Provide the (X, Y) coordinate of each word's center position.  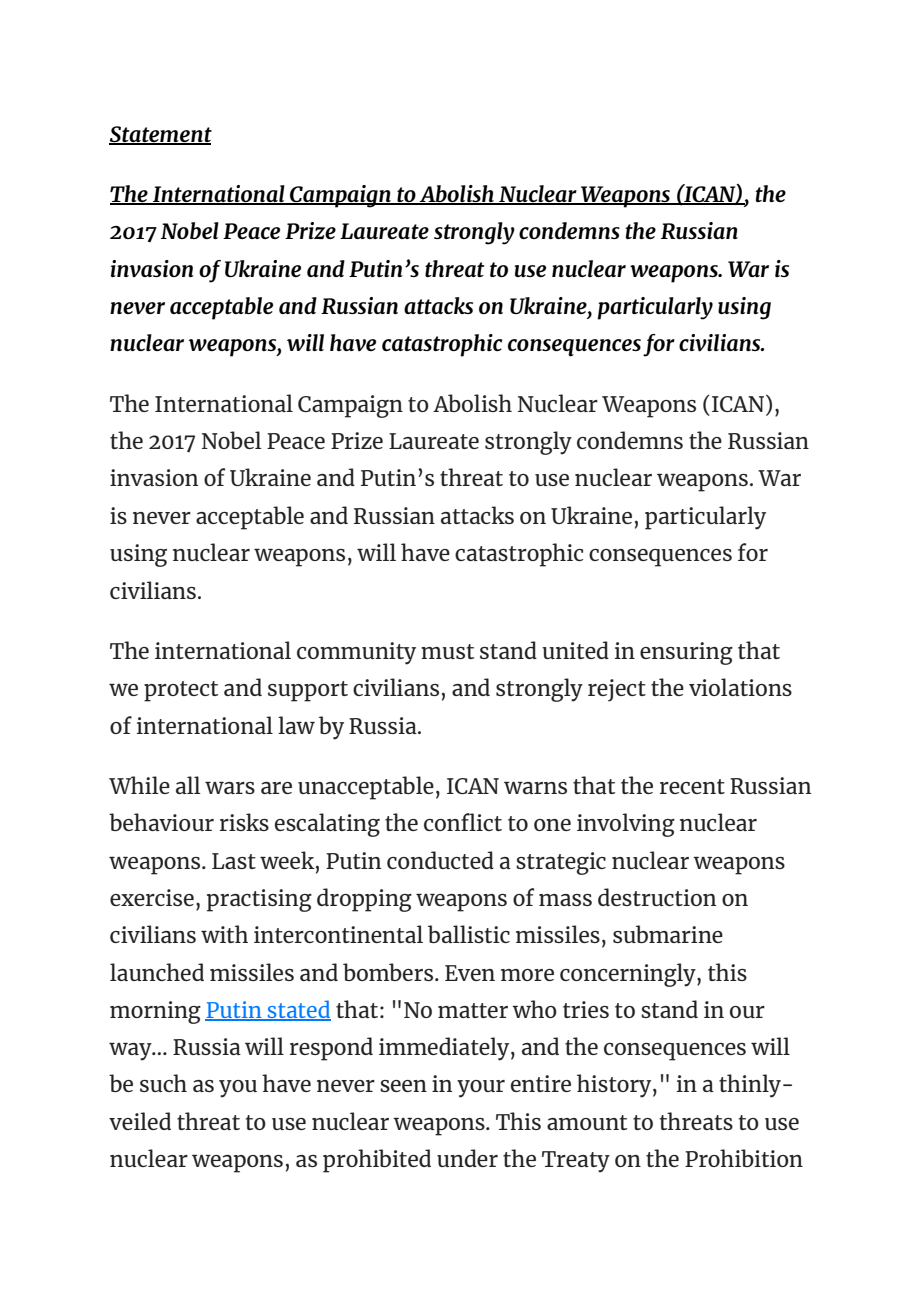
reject (617, 690)
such (163, 1083)
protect (181, 691)
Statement (160, 135)
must (447, 651)
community (356, 653)
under (467, 1158)
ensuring (686, 653)
